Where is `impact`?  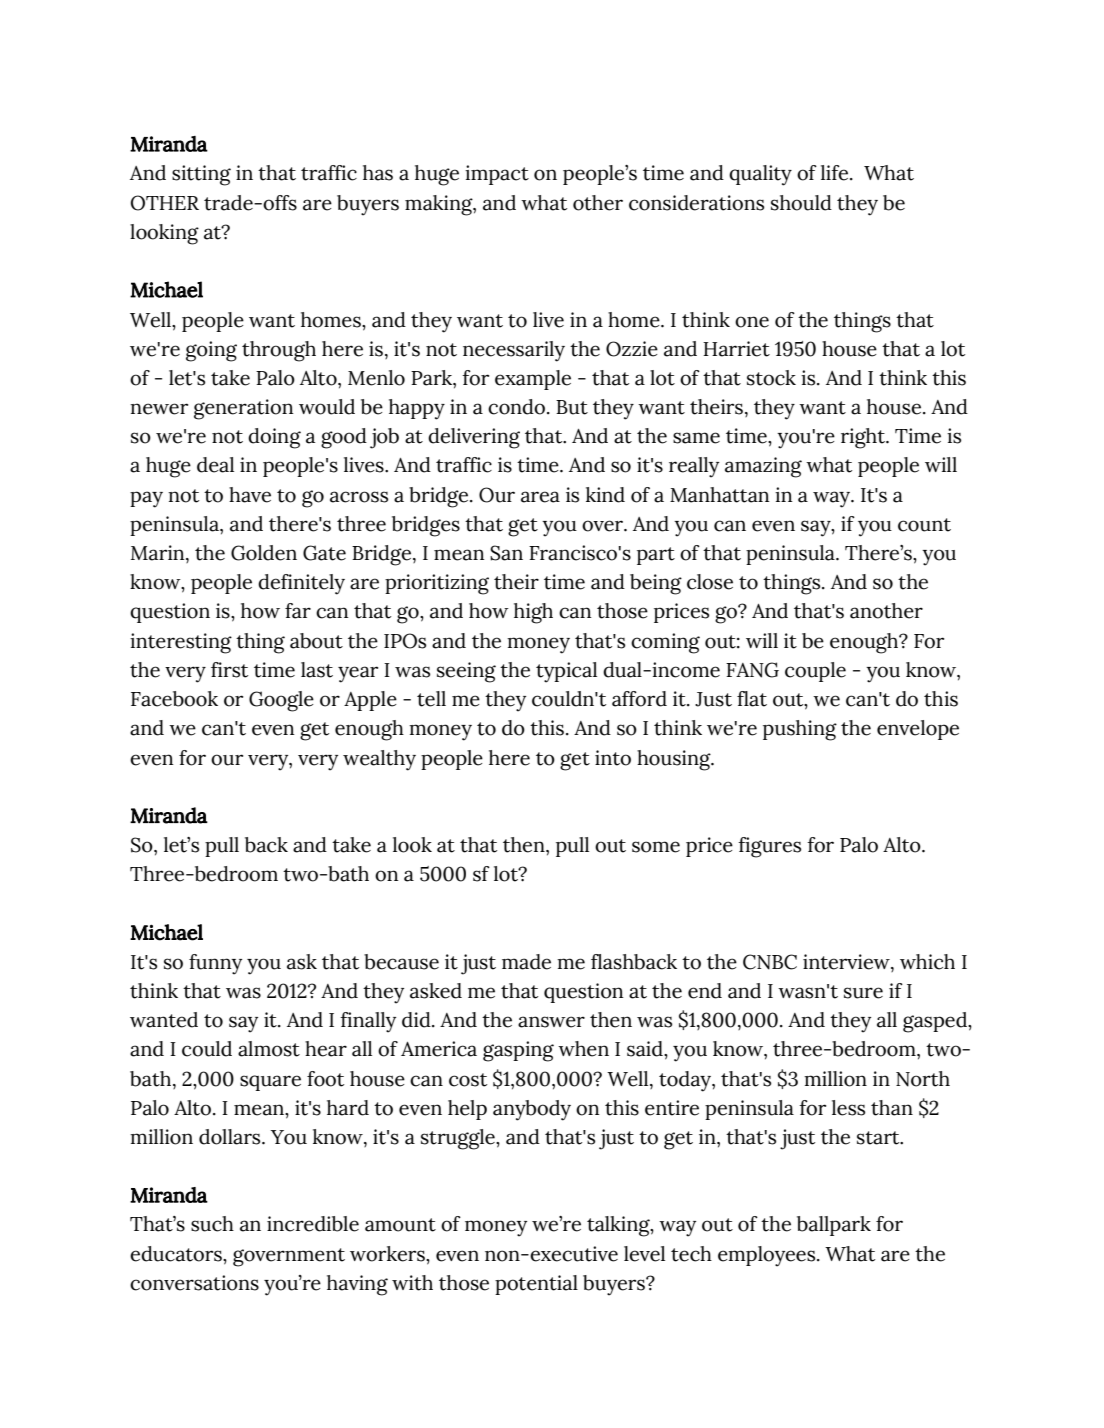 impact is located at coordinates (497, 175).
